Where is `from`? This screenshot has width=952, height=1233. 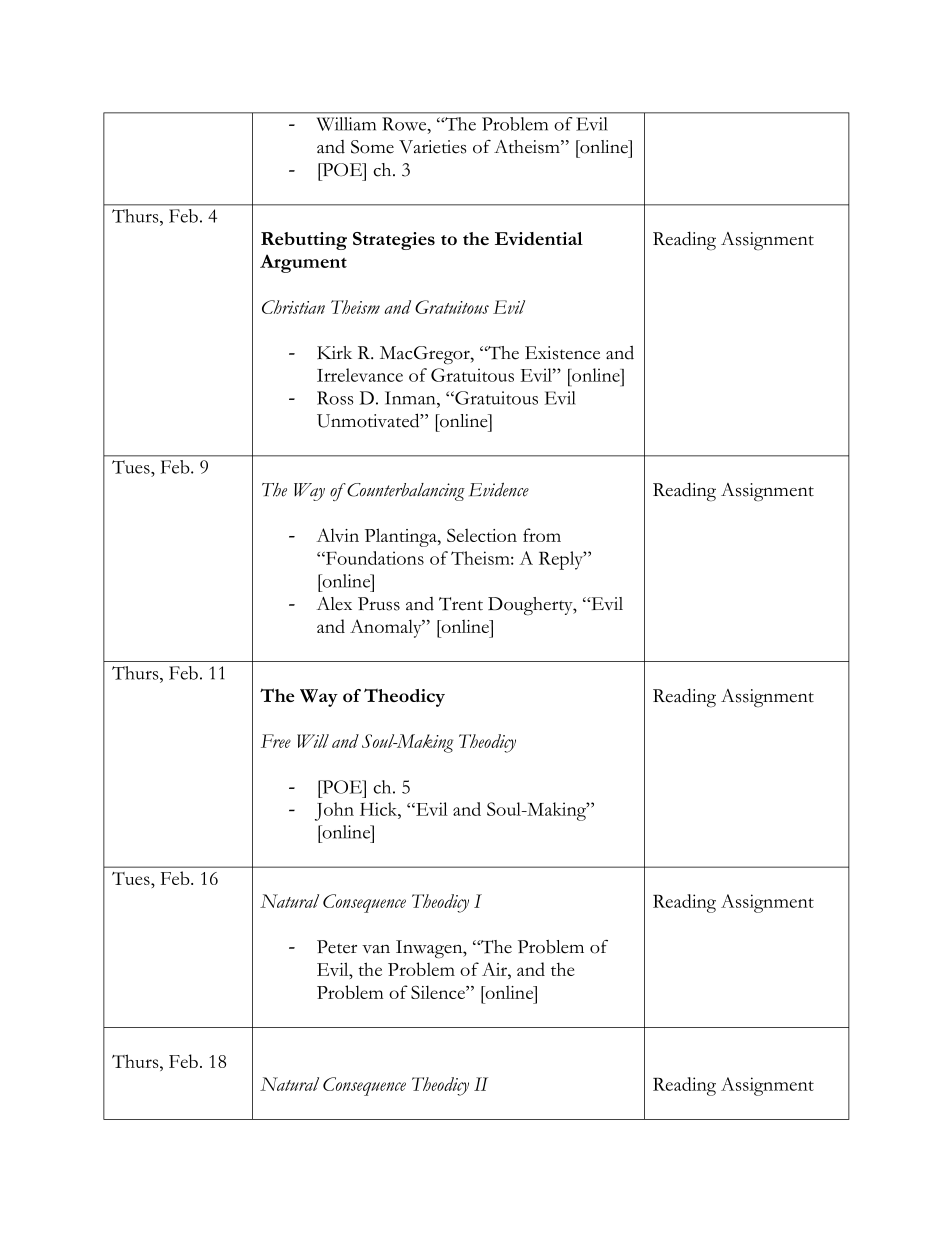 from is located at coordinates (542, 535).
